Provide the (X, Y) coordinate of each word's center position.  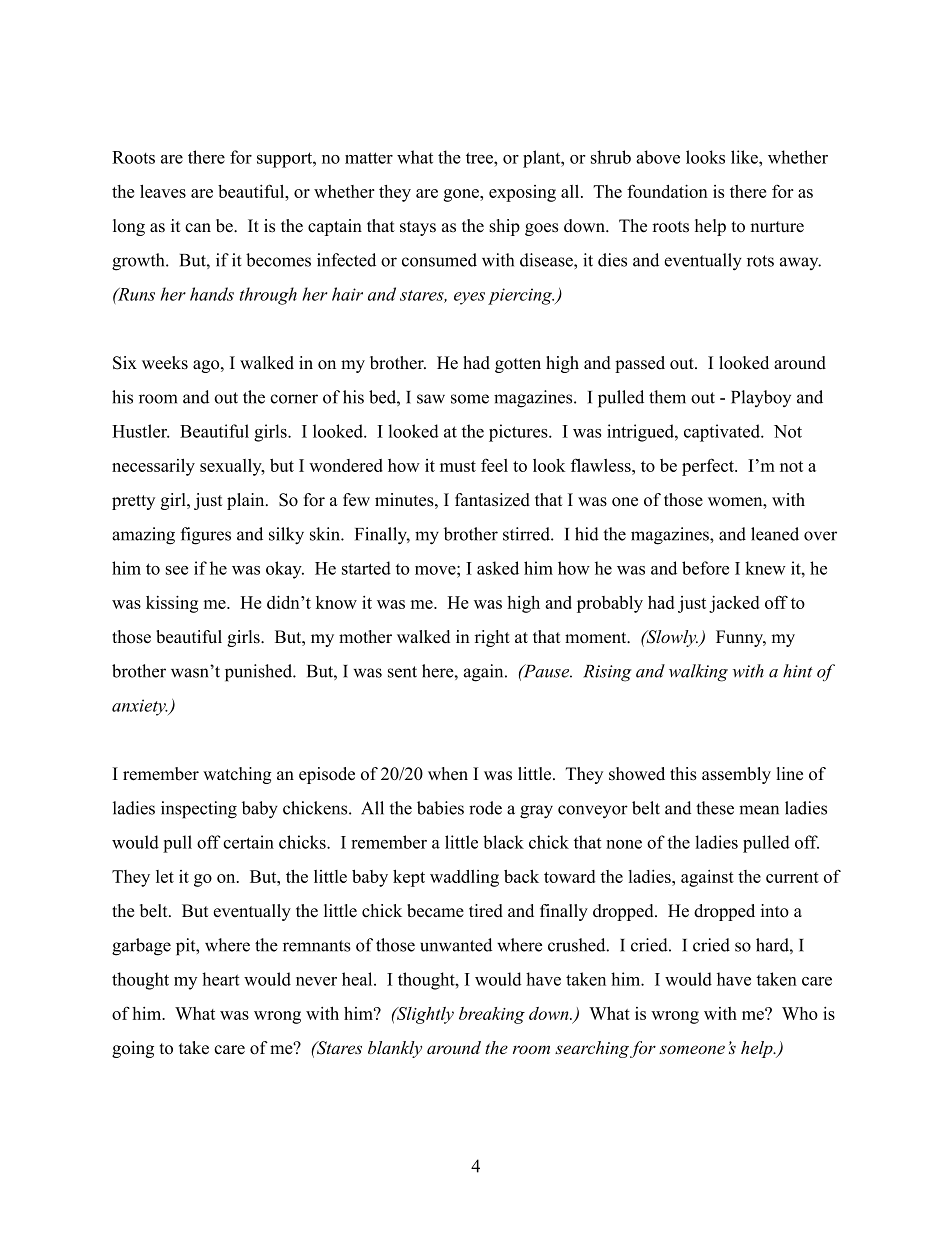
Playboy (761, 398)
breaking (492, 1015)
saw (431, 399)
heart (221, 979)
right (492, 638)
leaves (163, 191)
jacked (734, 604)
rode (485, 808)
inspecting (199, 810)
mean (759, 810)
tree (480, 158)
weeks (165, 363)
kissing (172, 604)
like (745, 157)
